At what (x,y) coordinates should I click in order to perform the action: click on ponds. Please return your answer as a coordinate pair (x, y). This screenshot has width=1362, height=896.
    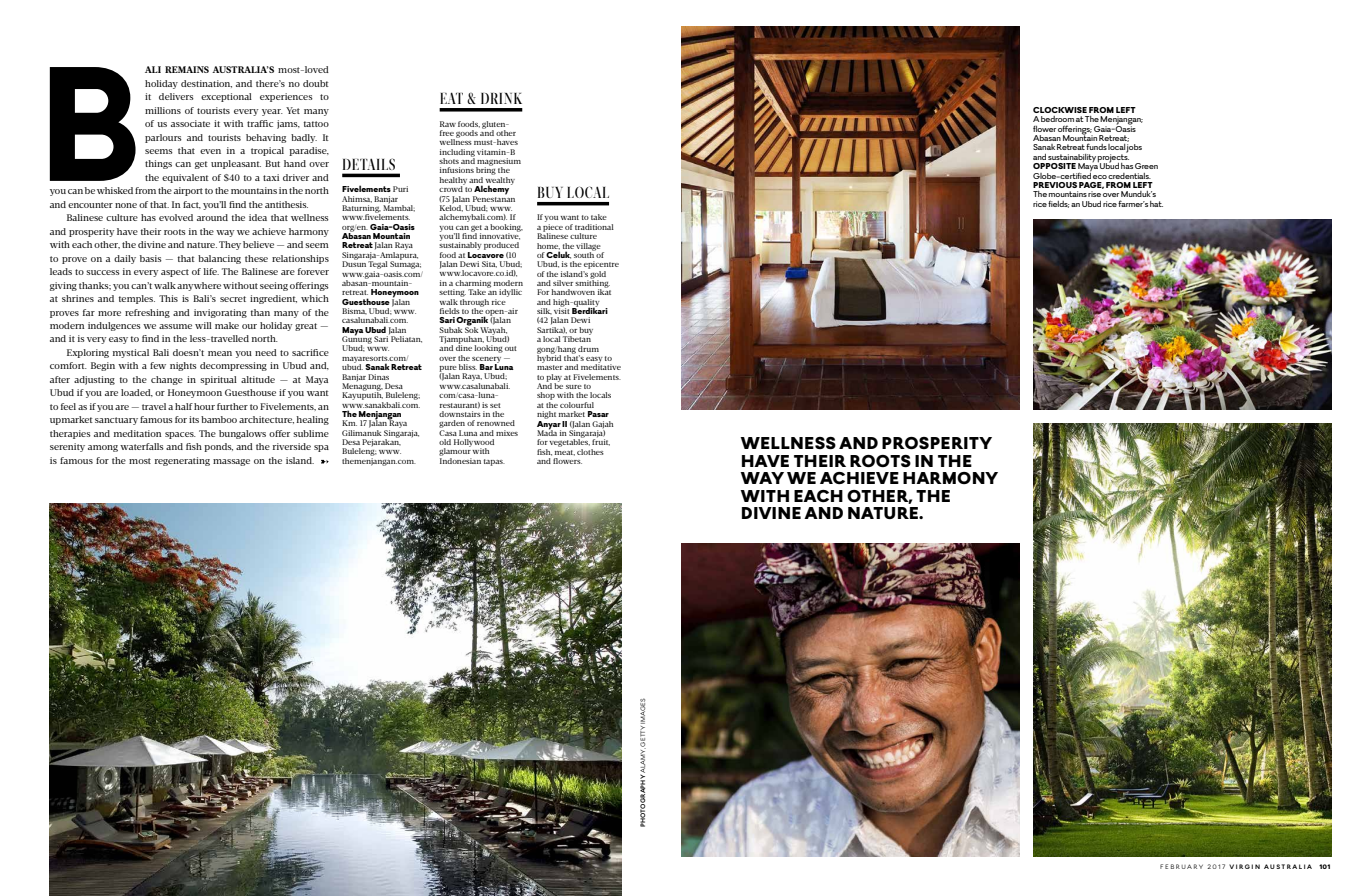
    Looking at the image, I should click on (218, 447).
